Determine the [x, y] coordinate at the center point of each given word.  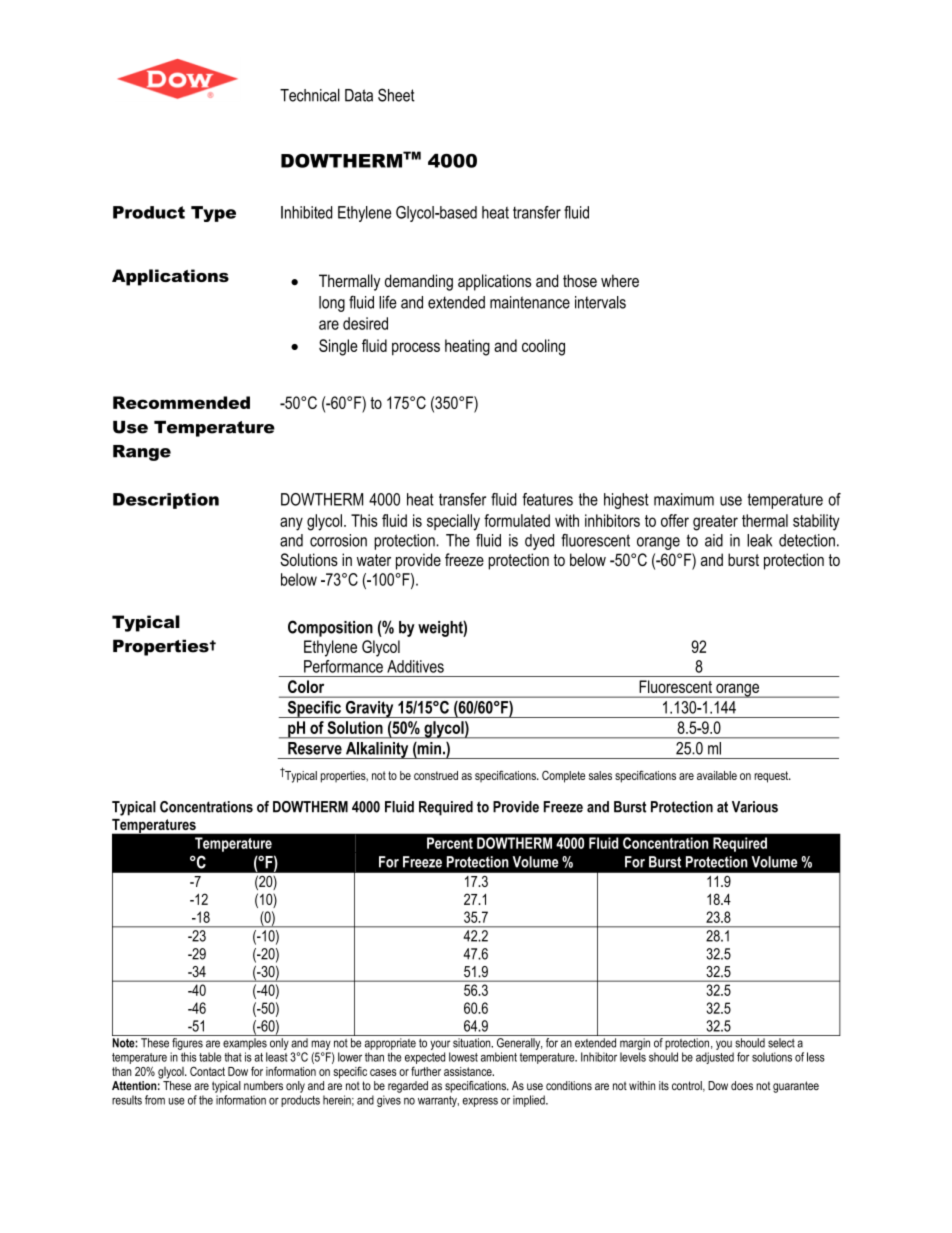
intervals [600, 302]
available [717, 775]
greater [715, 523]
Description [166, 501]
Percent [450, 843]
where [620, 280]
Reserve [315, 748]
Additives [415, 666]
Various [755, 807]
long [332, 304]
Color [306, 686]
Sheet [396, 95]
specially [453, 522]
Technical [310, 95]
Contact [207, 1071]
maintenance [530, 302]
